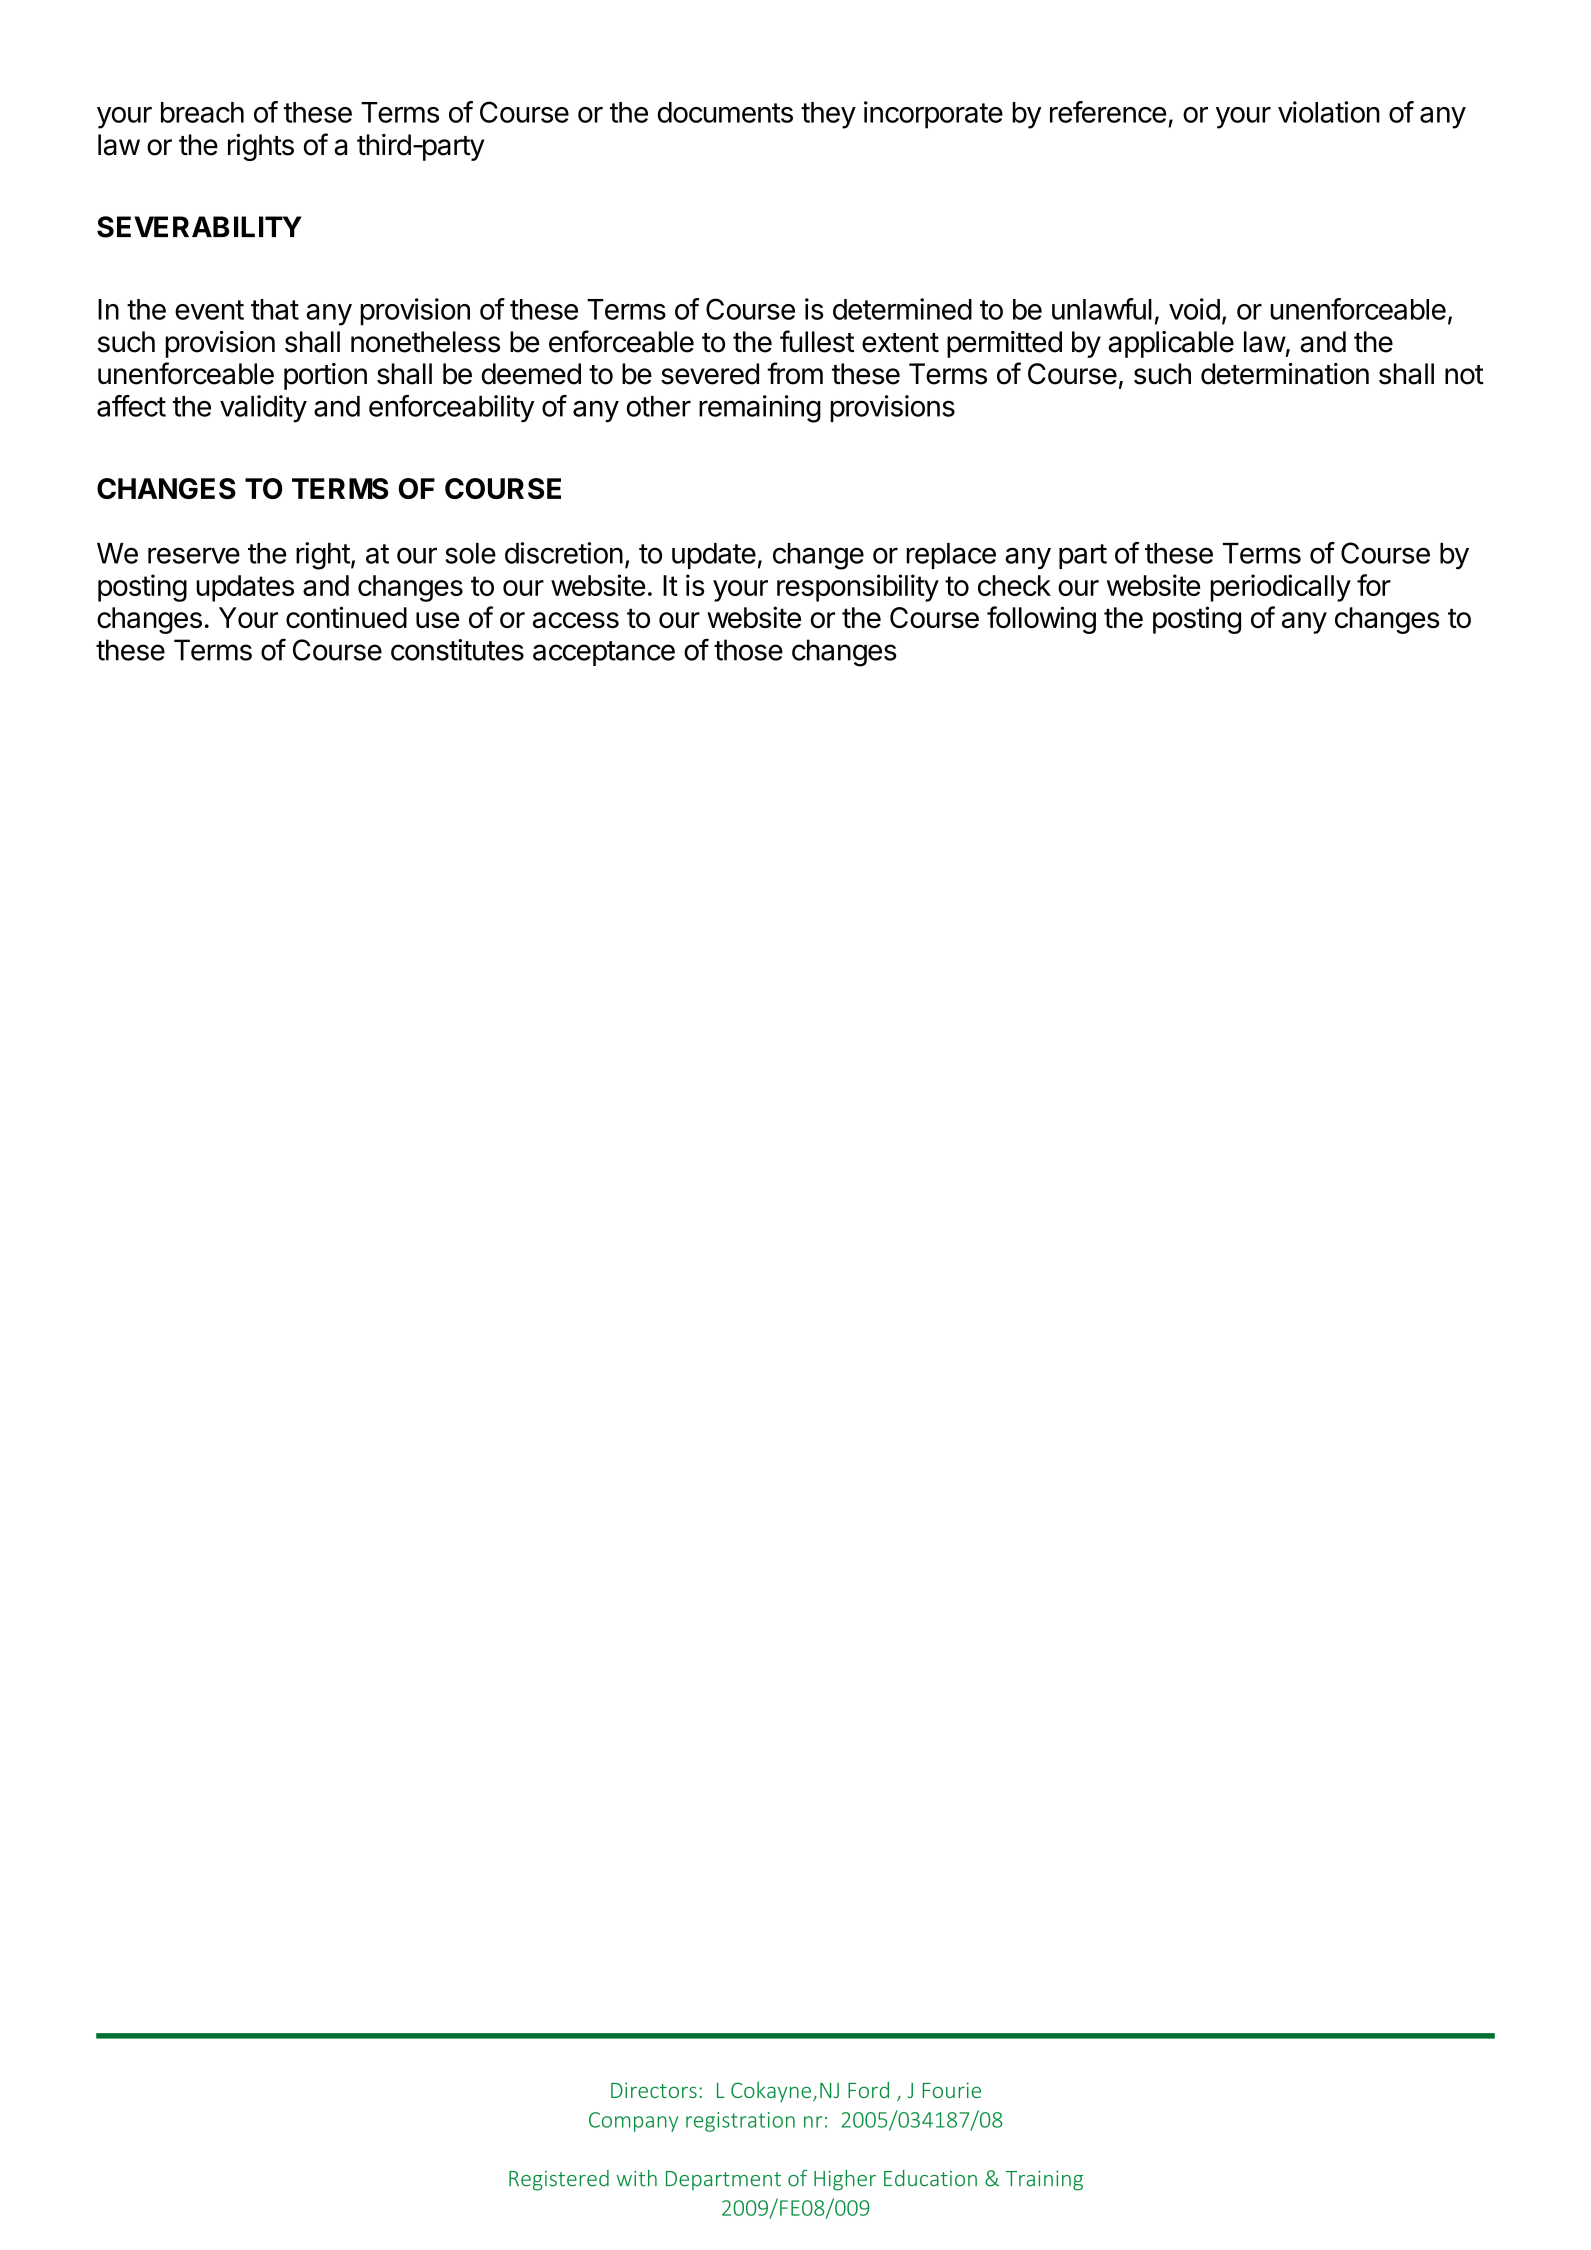  Describe the element at coordinates (559, 2180) in the document. I see `Registered` at that location.
